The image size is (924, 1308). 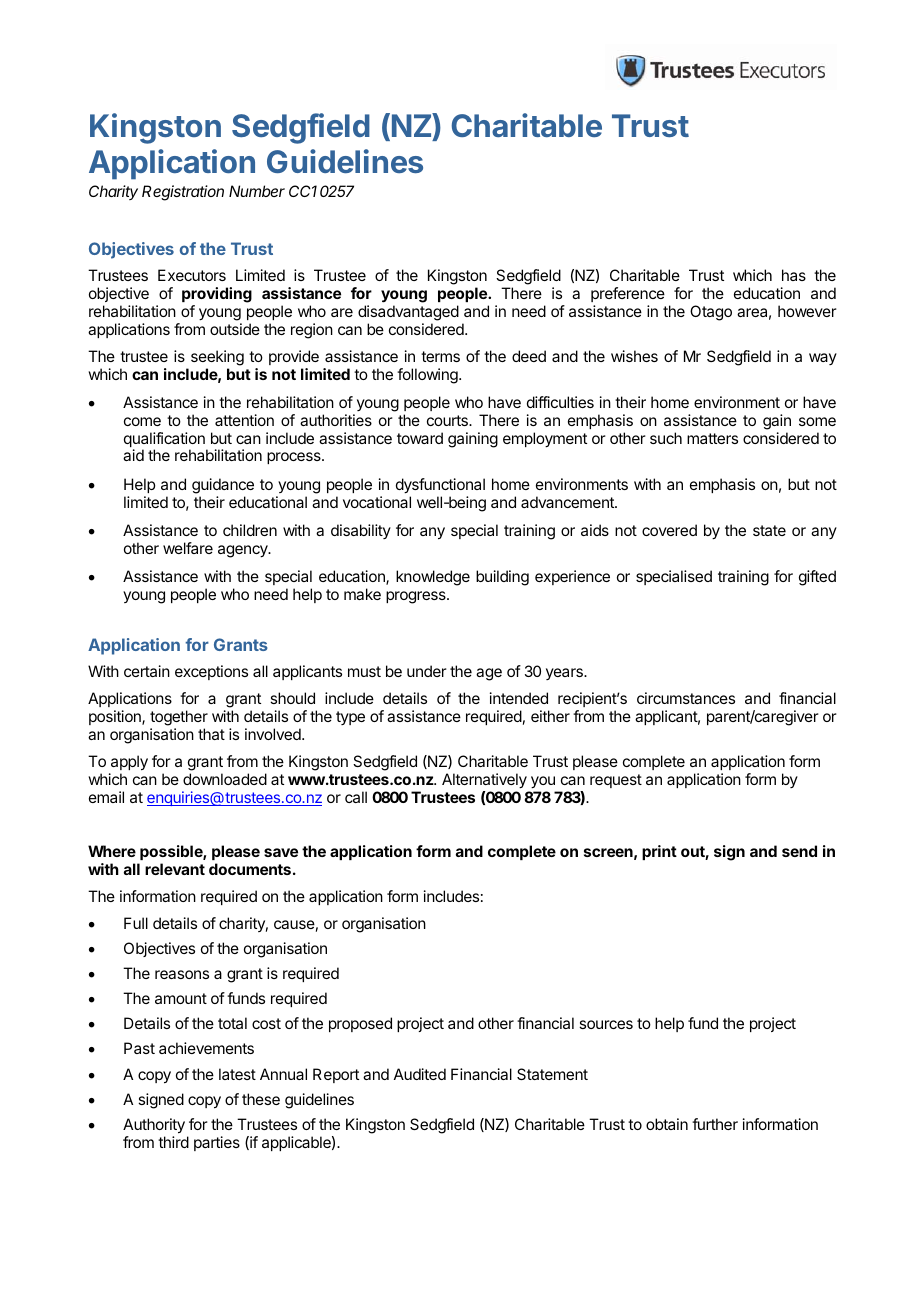 What do you see at coordinates (183, 193) in the screenshot?
I see `Registration` at bounding box center [183, 193].
